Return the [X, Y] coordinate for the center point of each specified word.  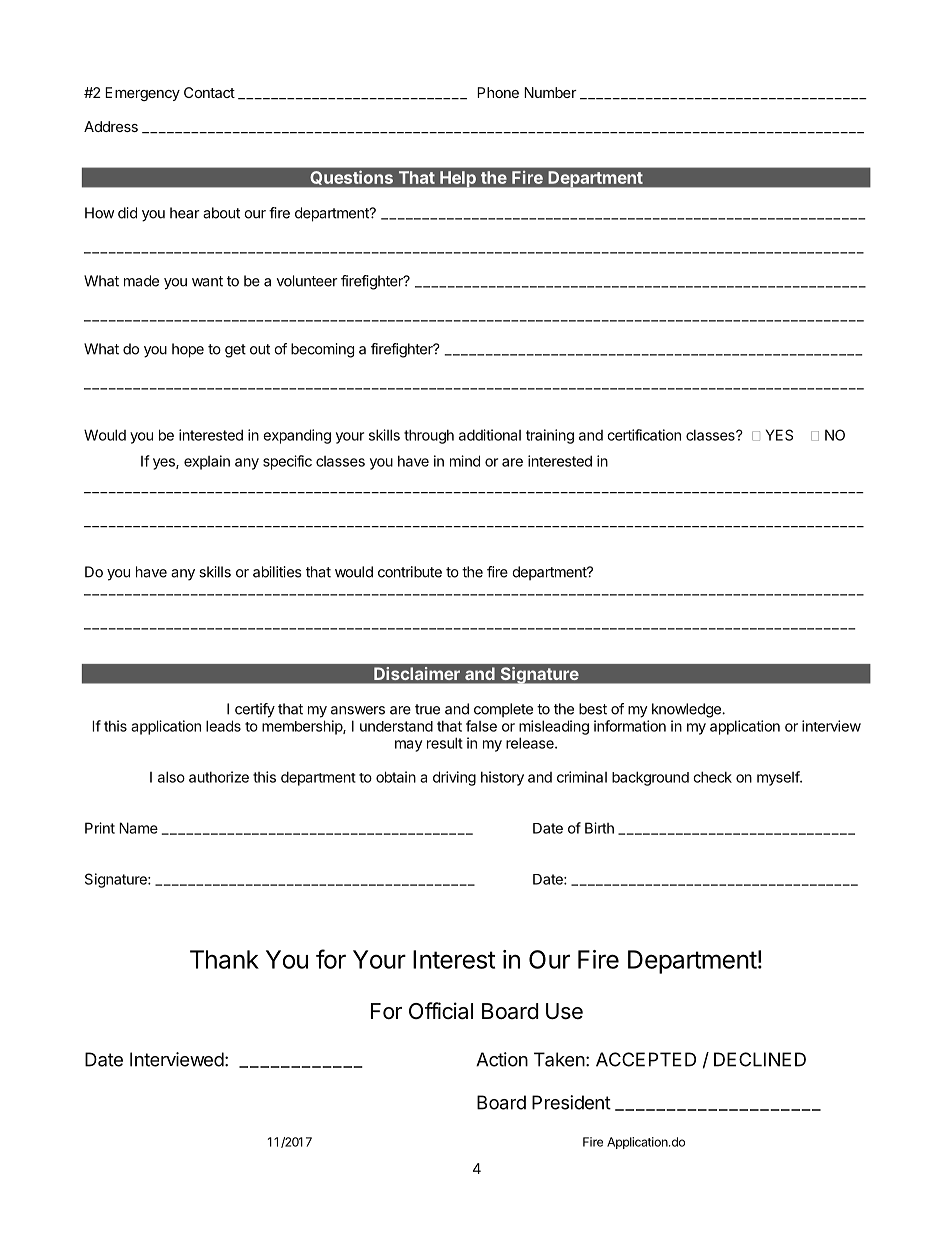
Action [502, 1059]
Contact [209, 92]
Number [550, 92]
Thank [224, 959]
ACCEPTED [646, 1059]
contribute [410, 572]
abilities [277, 572]
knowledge [687, 710]
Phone [498, 92]
